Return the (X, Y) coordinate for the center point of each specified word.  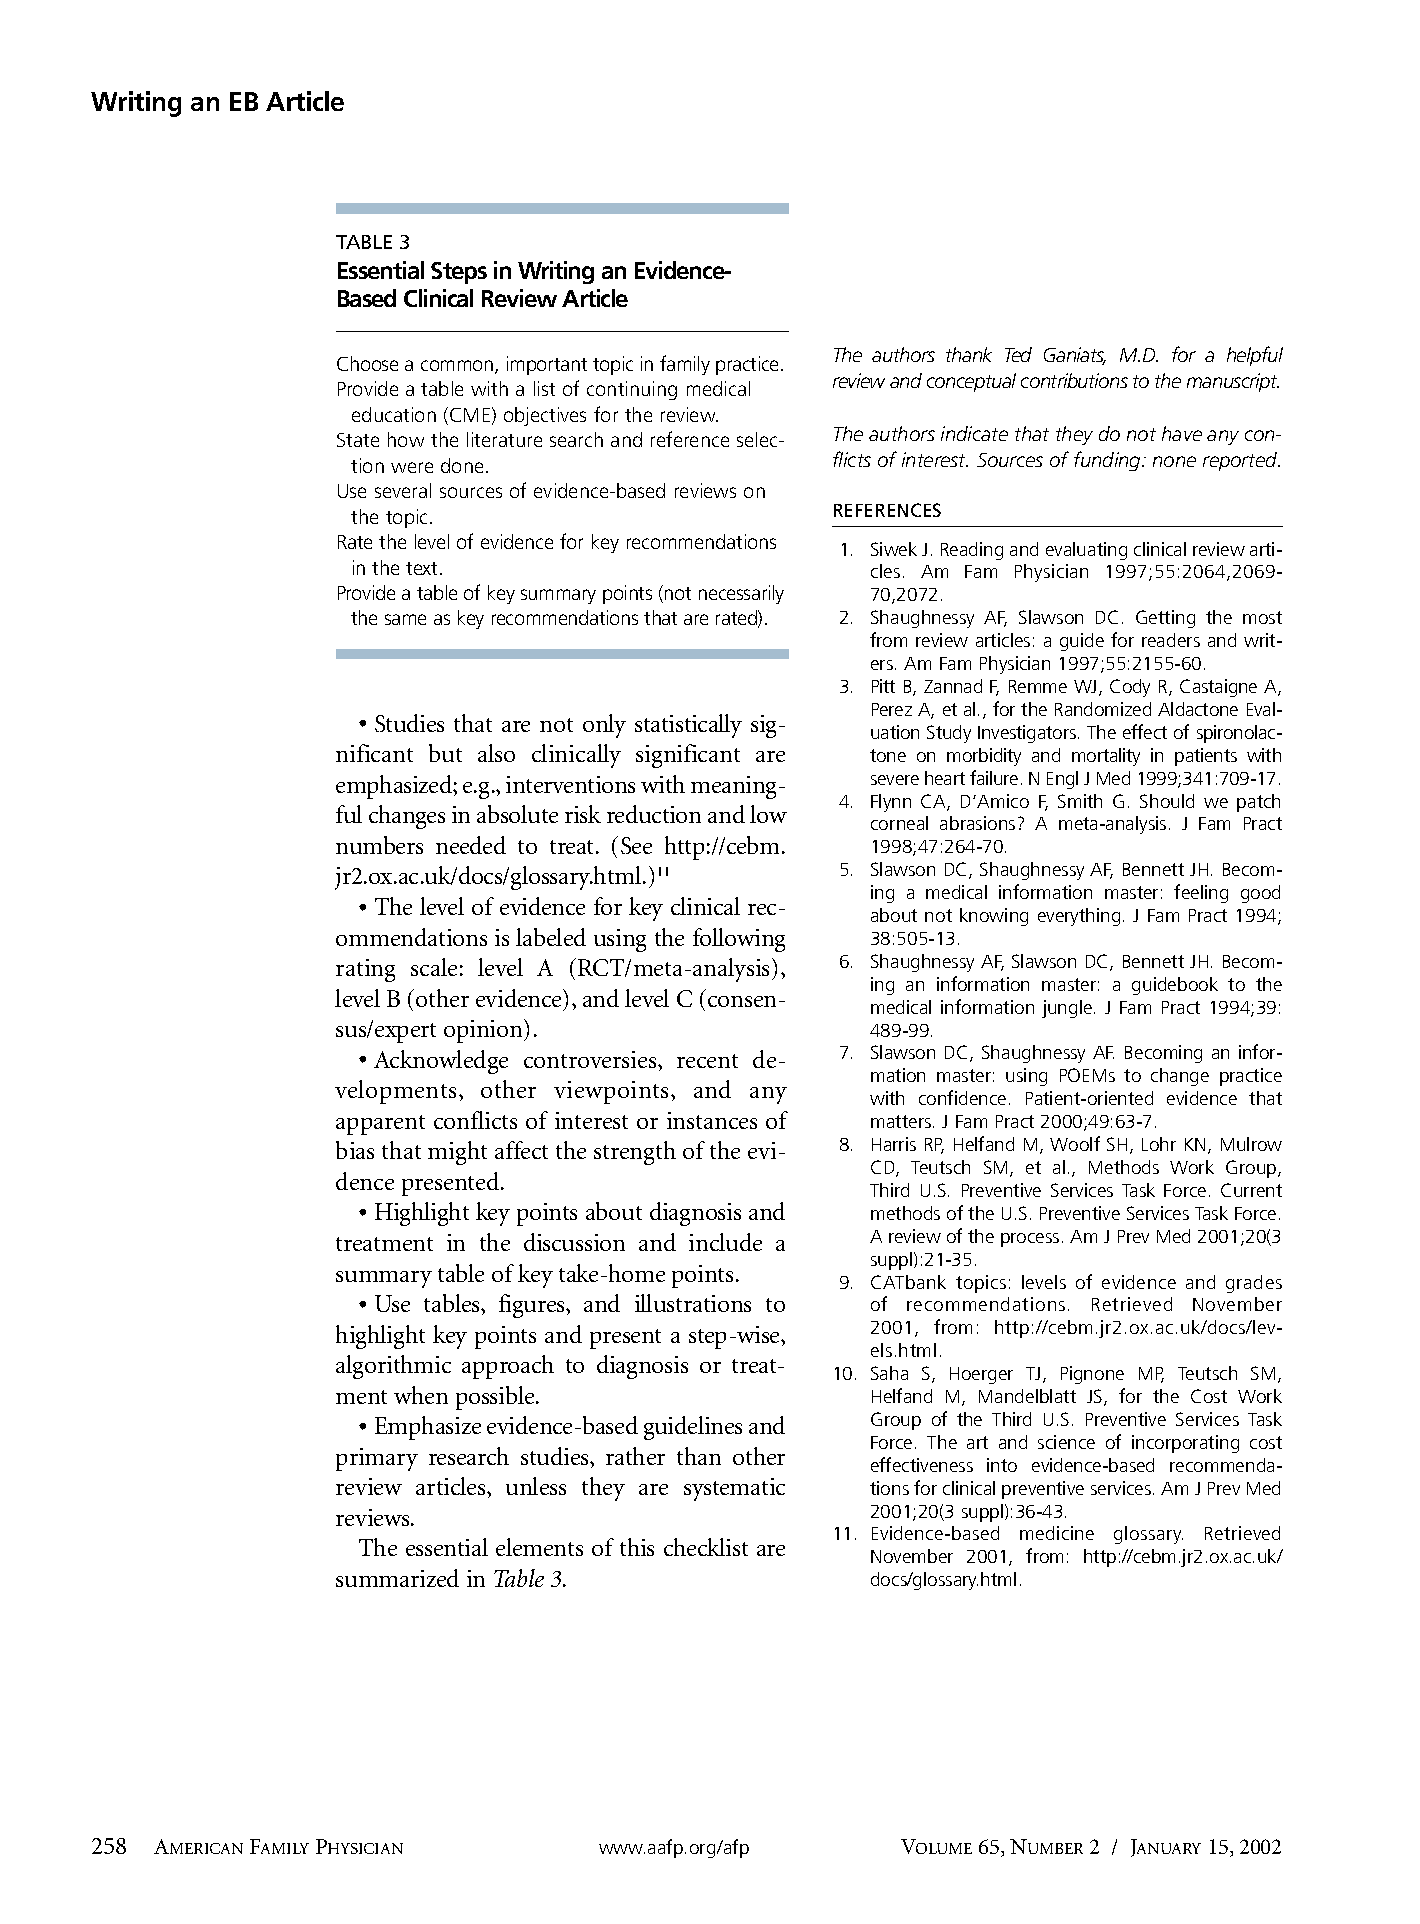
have (1182, 433)
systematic (734, 1489)
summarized (397, 1578)
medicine (1057, 1533)
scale (434, 967)
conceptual (971, 382)
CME (470, 415)
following (739, 940)
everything (1079, 917)
